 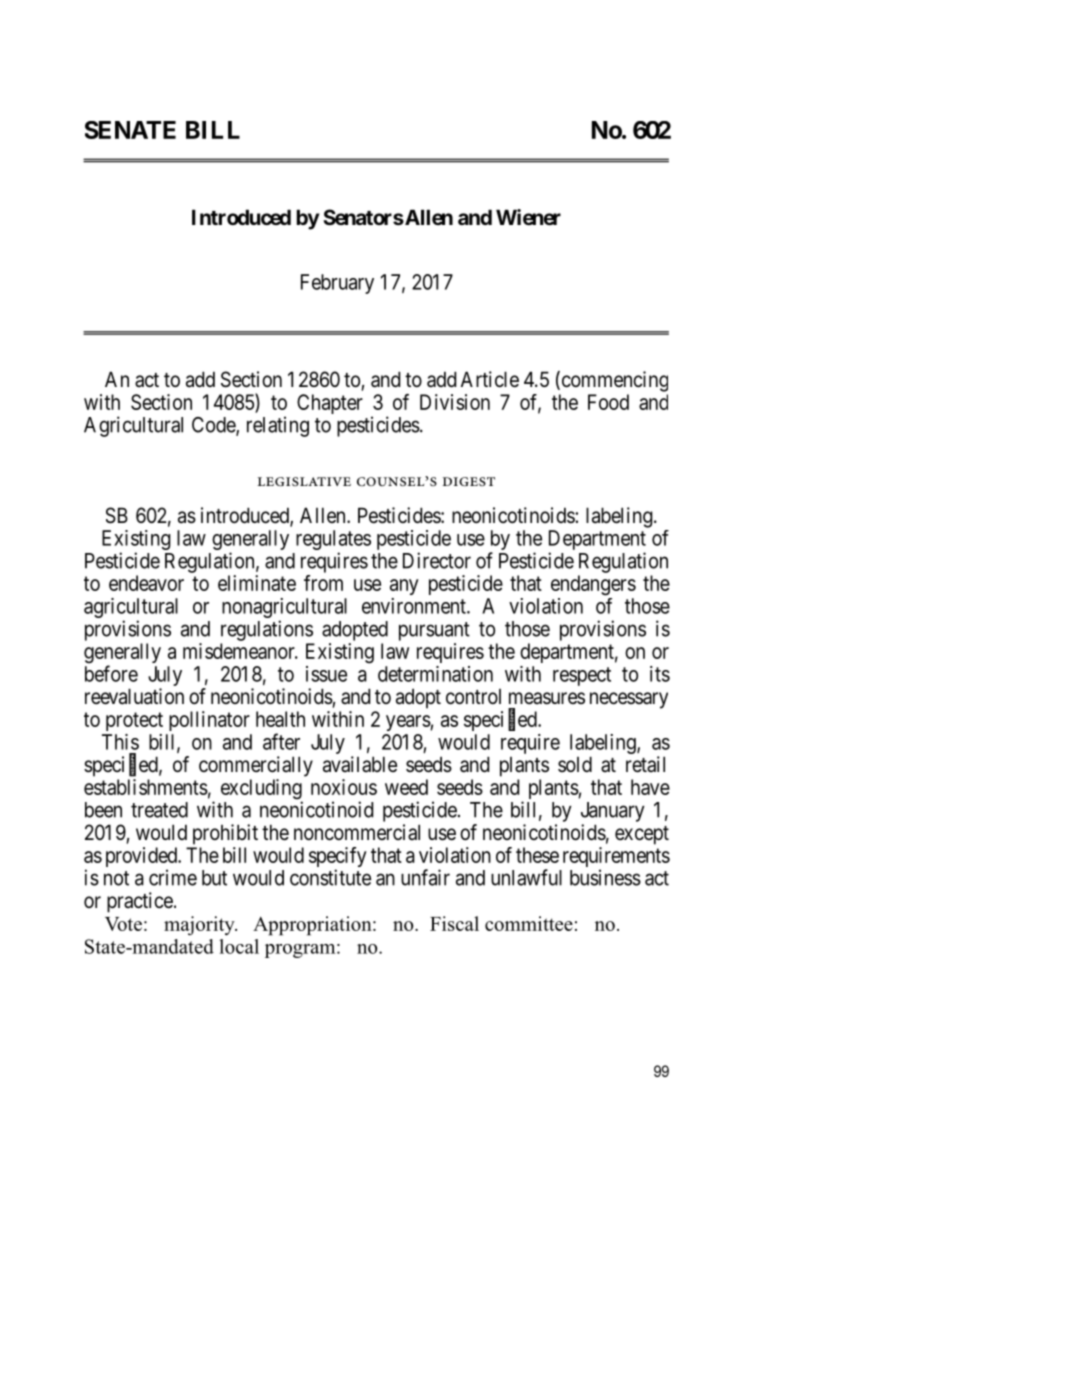 What do you see at coordinates (200, 926) in the document?
I see `majority` at bounding box center [200, 926].
